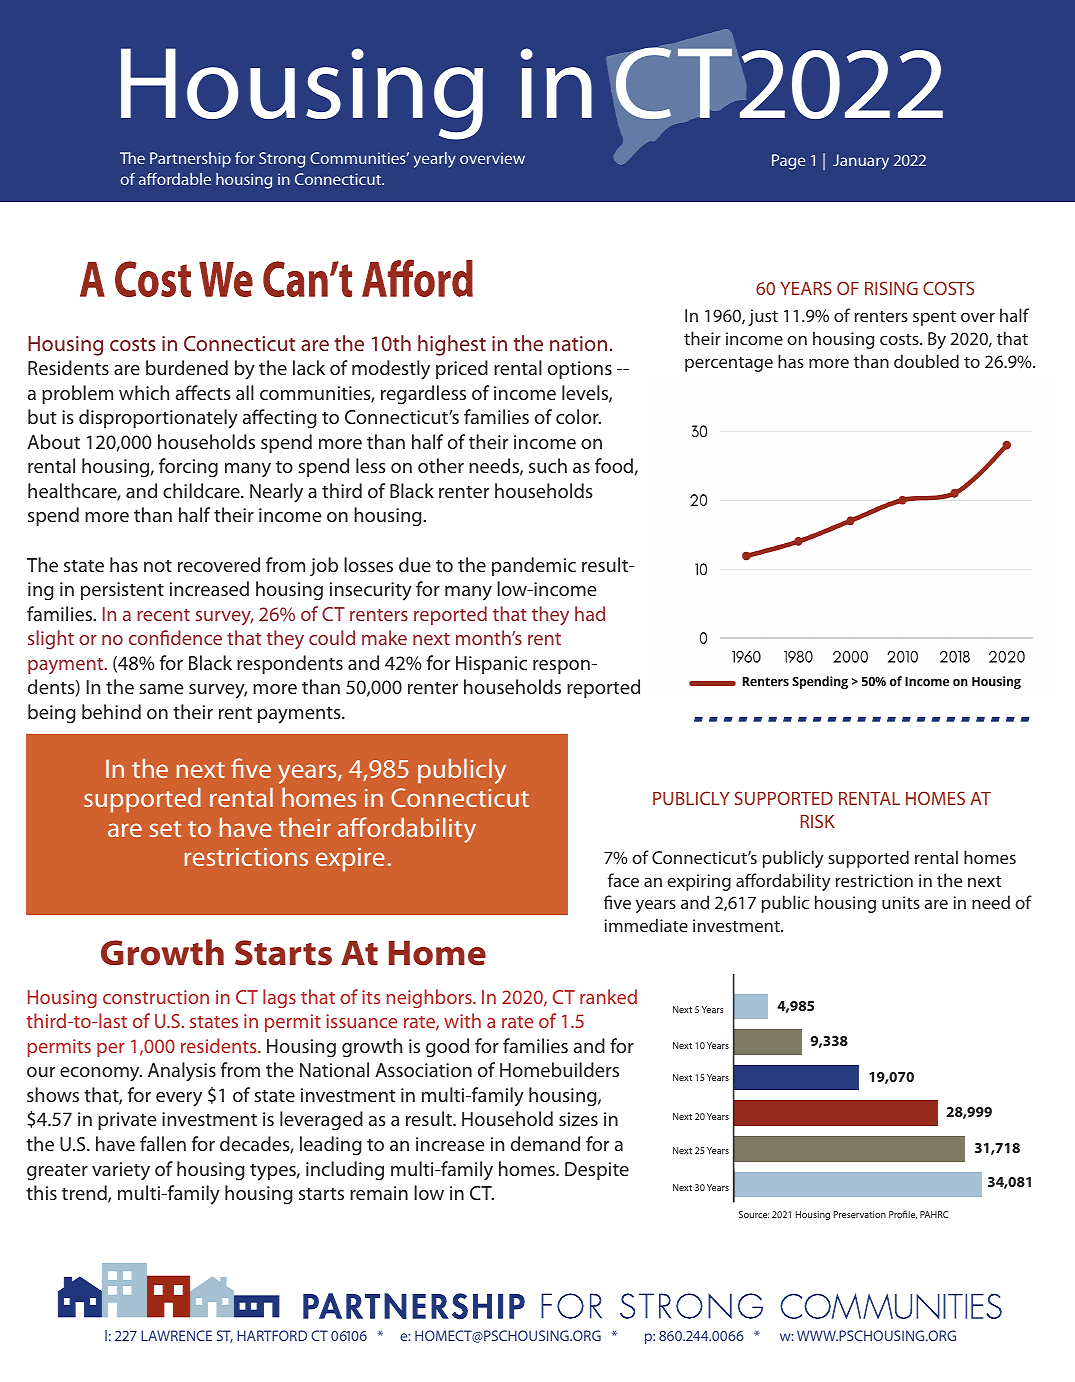  I want to click on neighbors, so click(430, 998).
